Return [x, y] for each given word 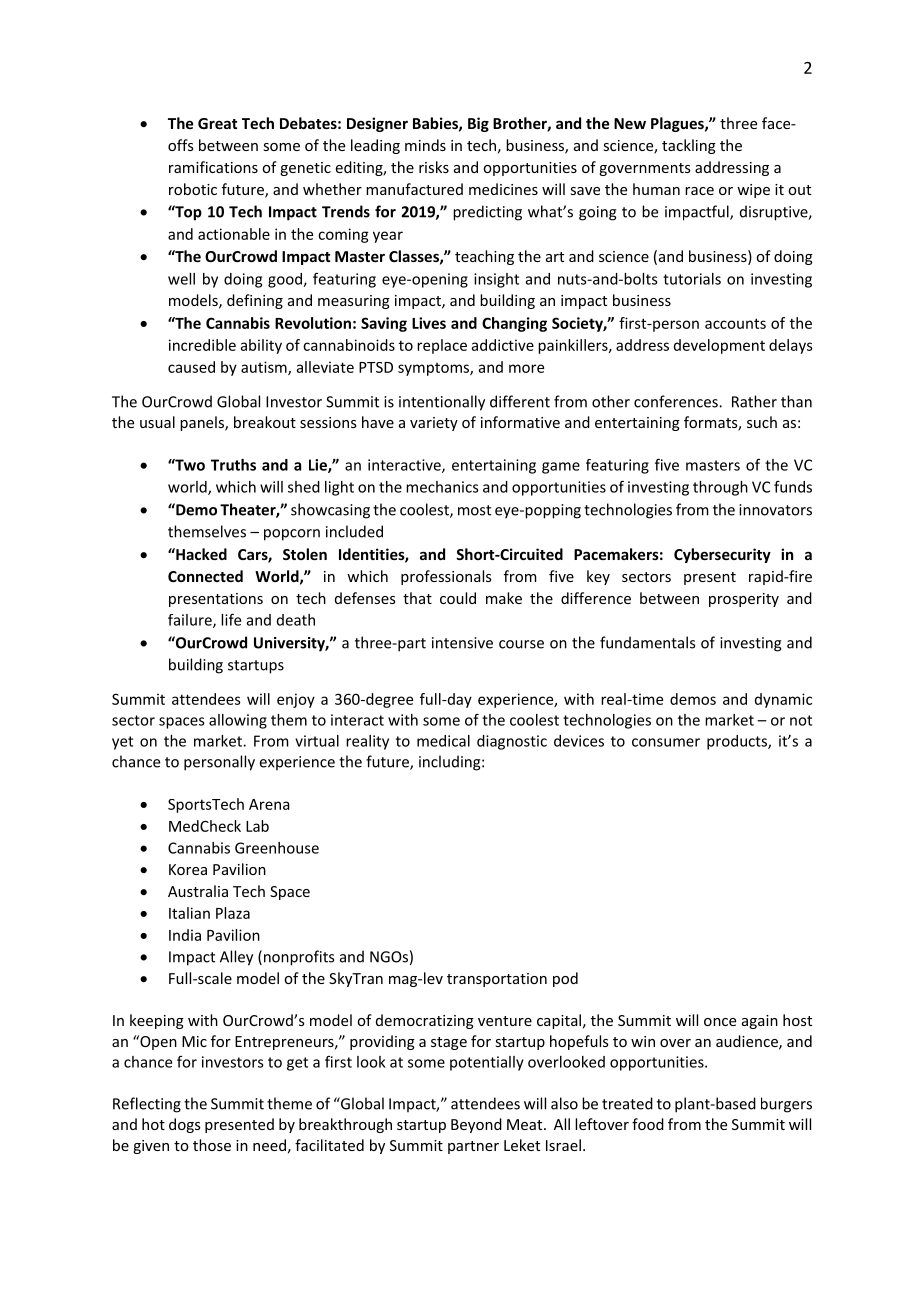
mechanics [442, 487]
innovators [775, 510]
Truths [233, 465]
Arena [269, 804]
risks [434, 167]
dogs [185, 1125]
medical [443, 741]
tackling [689, 146]
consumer [666, 742]
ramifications [213, 167]
